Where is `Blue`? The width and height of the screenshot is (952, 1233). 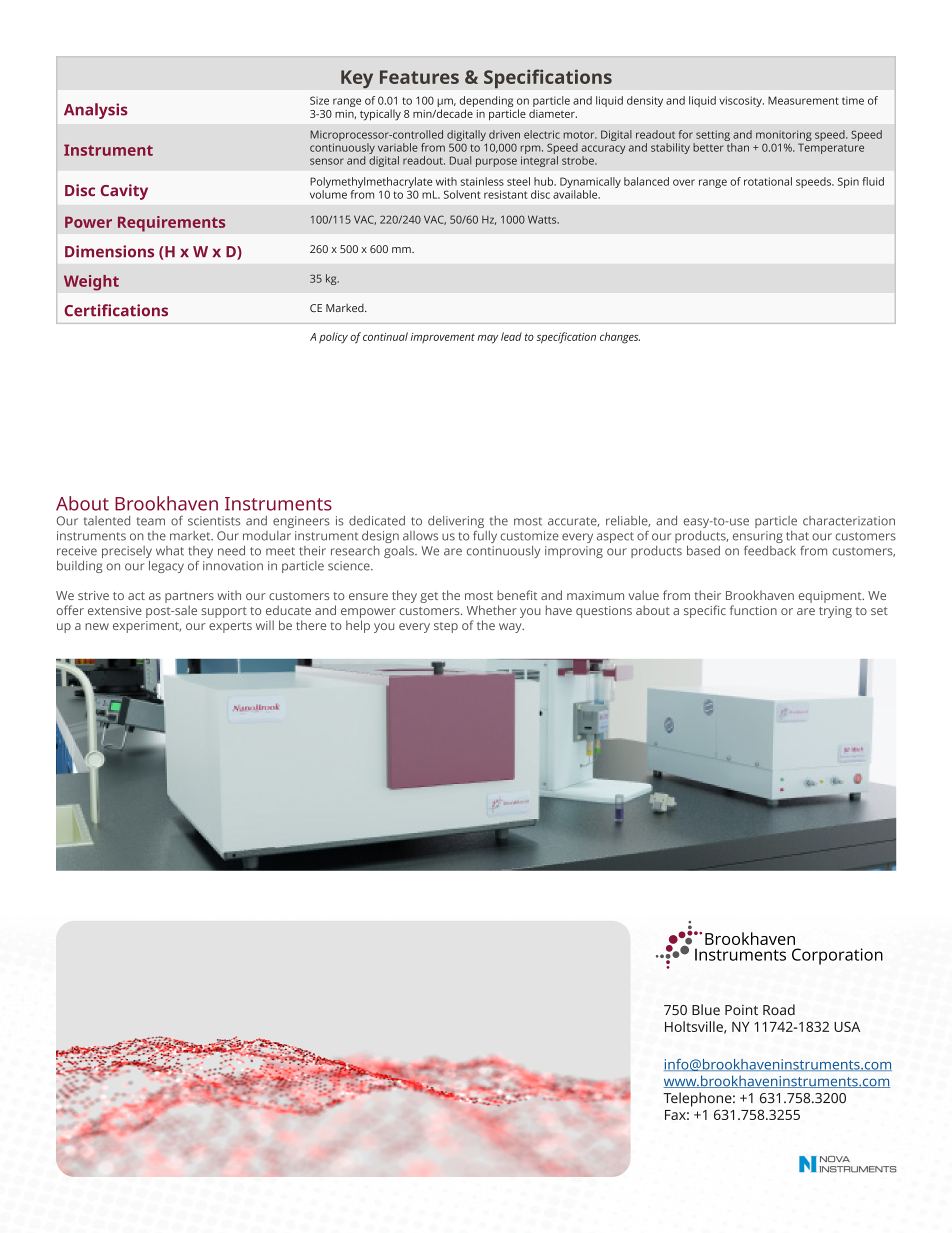 Blue is located at coordinates (706, 1009).
